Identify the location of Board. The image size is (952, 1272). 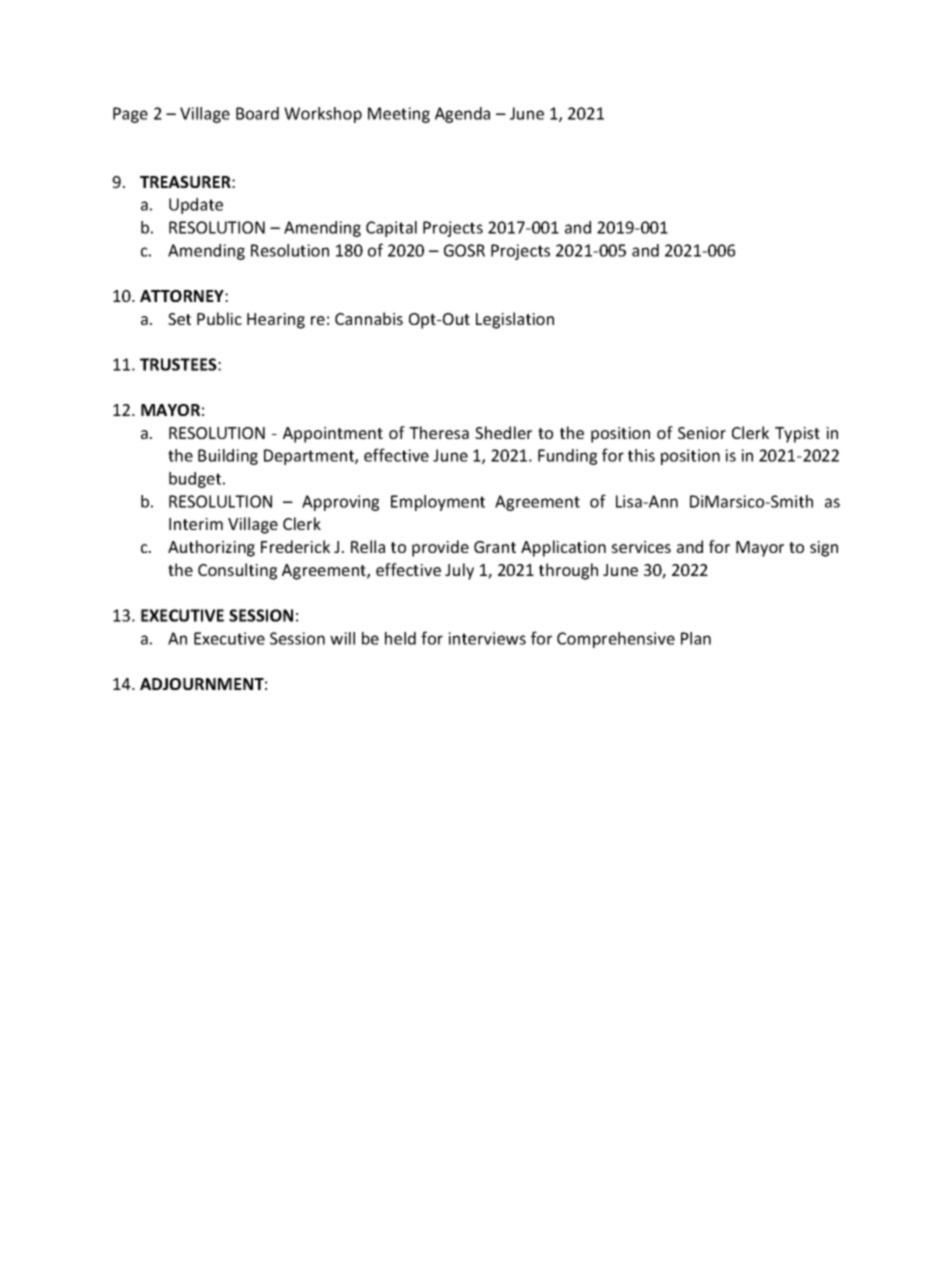
(257, 113).
